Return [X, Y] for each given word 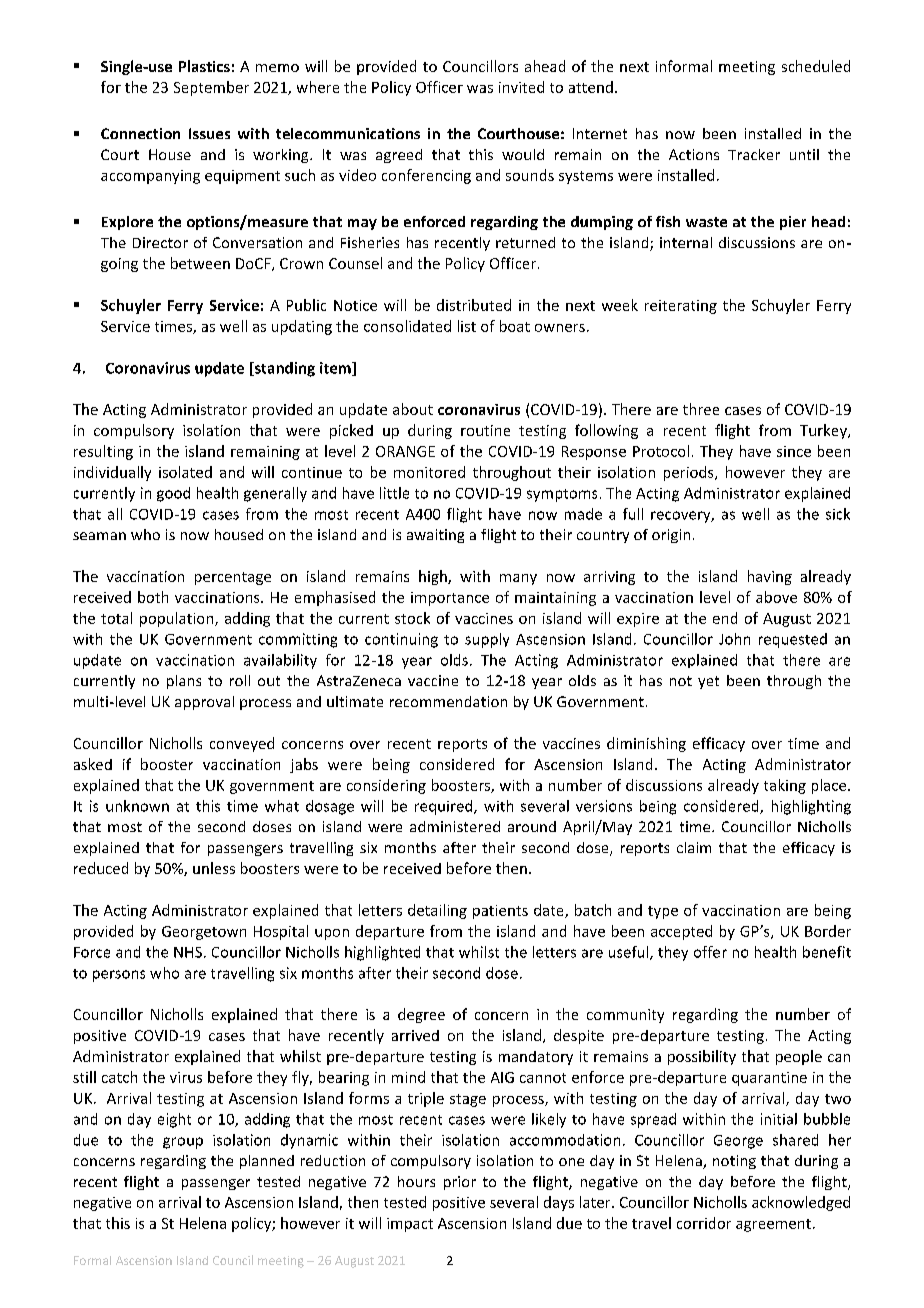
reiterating [681, 307]
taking [785, 786]
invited [521, 87]
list [467, 326]
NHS [188, 952]
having [770, 577]
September [211, 88]
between [200, 263]
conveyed [242, 744]
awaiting [435, 536]
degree [421, 1015]
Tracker [754, 154]
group [183, 1143]
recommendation [448, 701]
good [173, 494]
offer [710, 952]
